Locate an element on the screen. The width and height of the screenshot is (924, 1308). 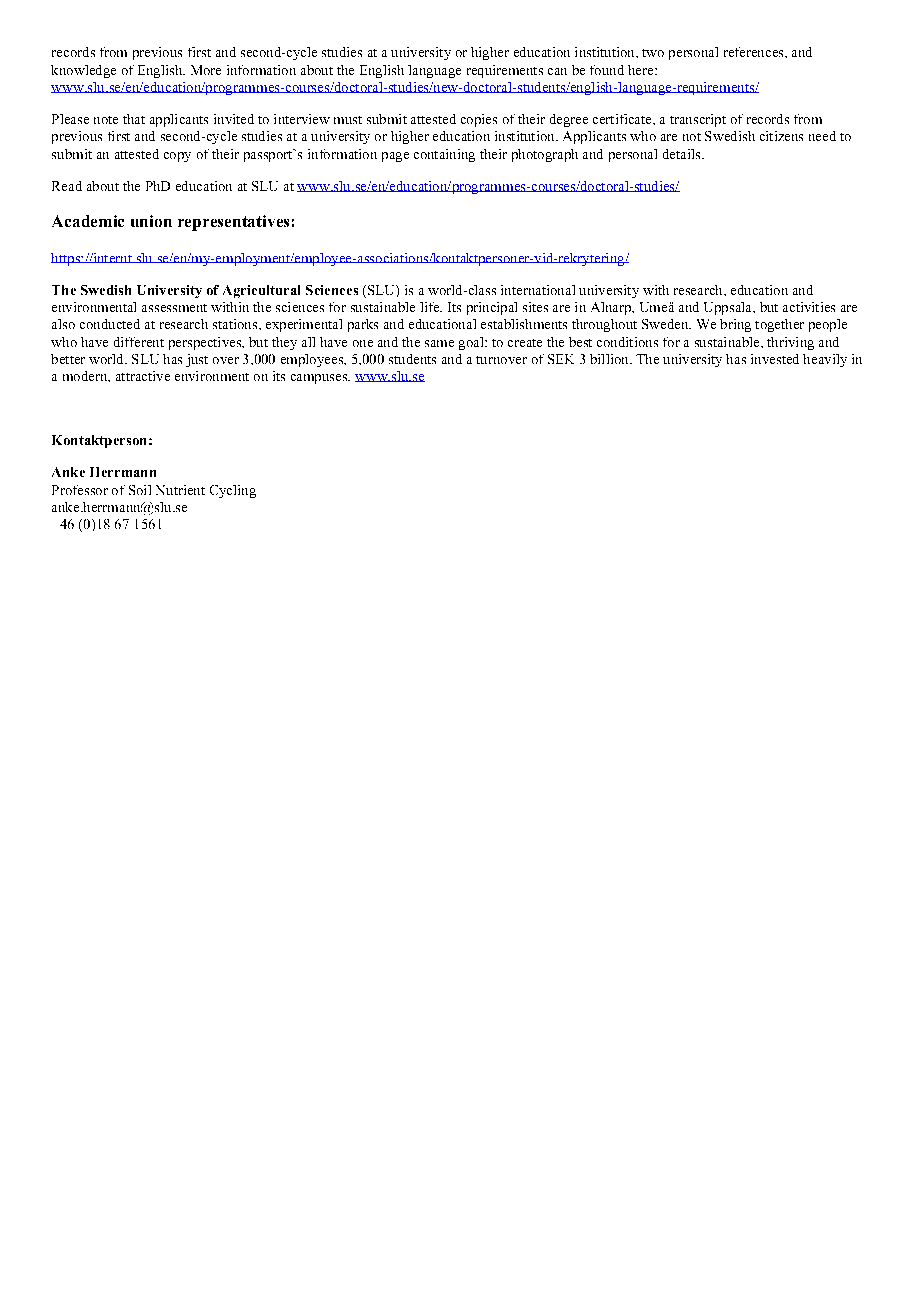
Cycling is located at coordinates (233, 491).
